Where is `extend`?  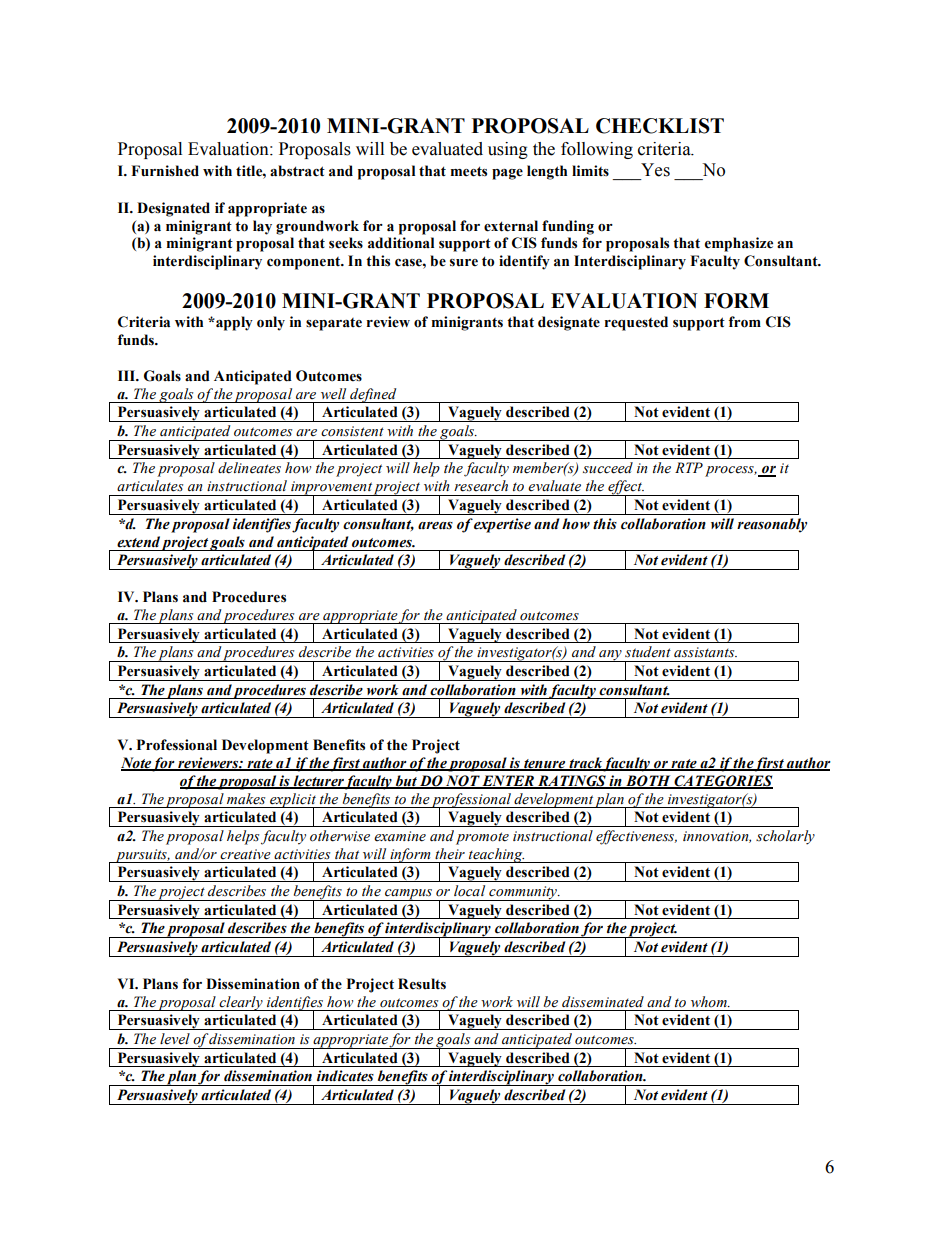 extend is located at coordinates (138, 542).
